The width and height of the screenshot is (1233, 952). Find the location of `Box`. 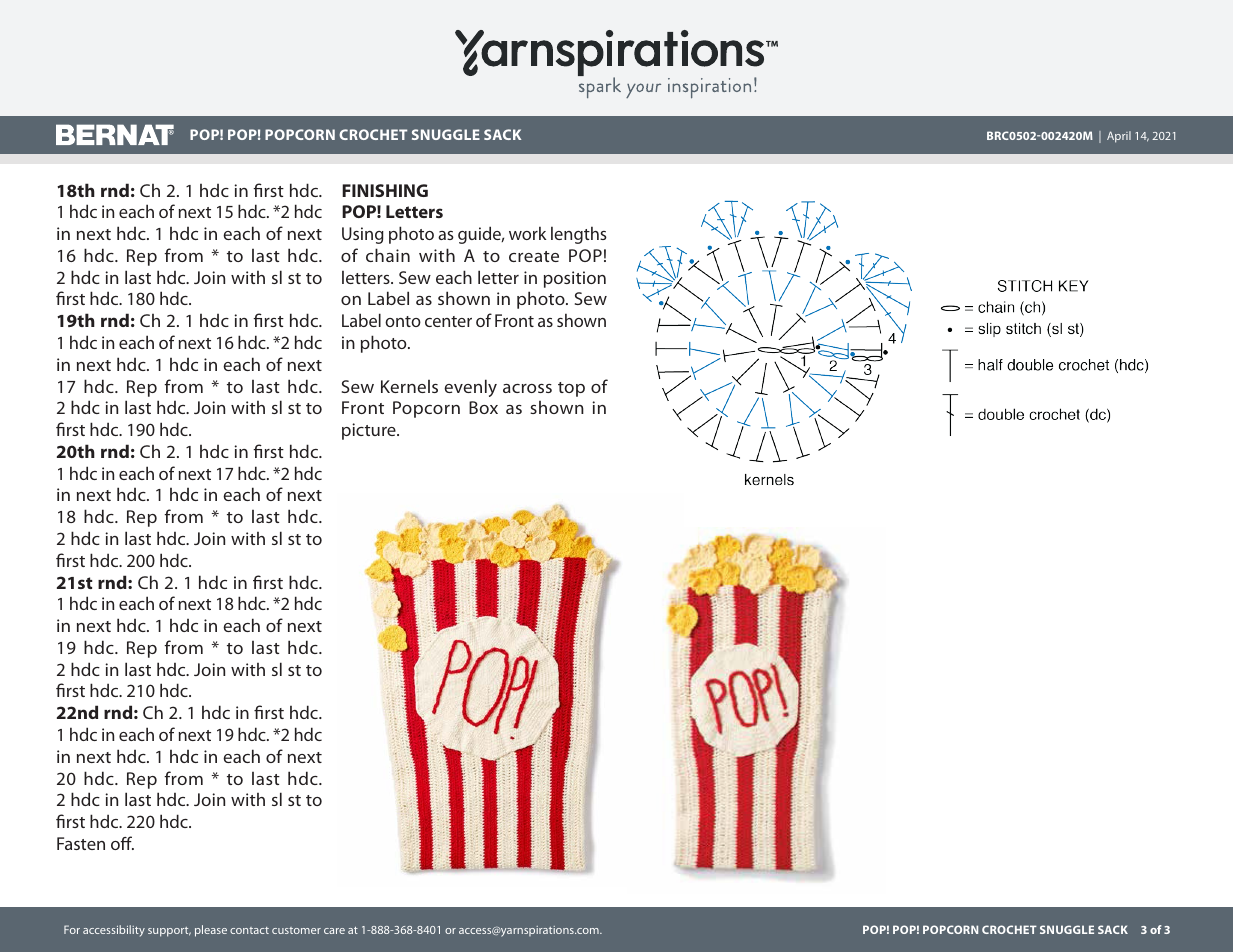

Box is located at coordinates (483, 407).
